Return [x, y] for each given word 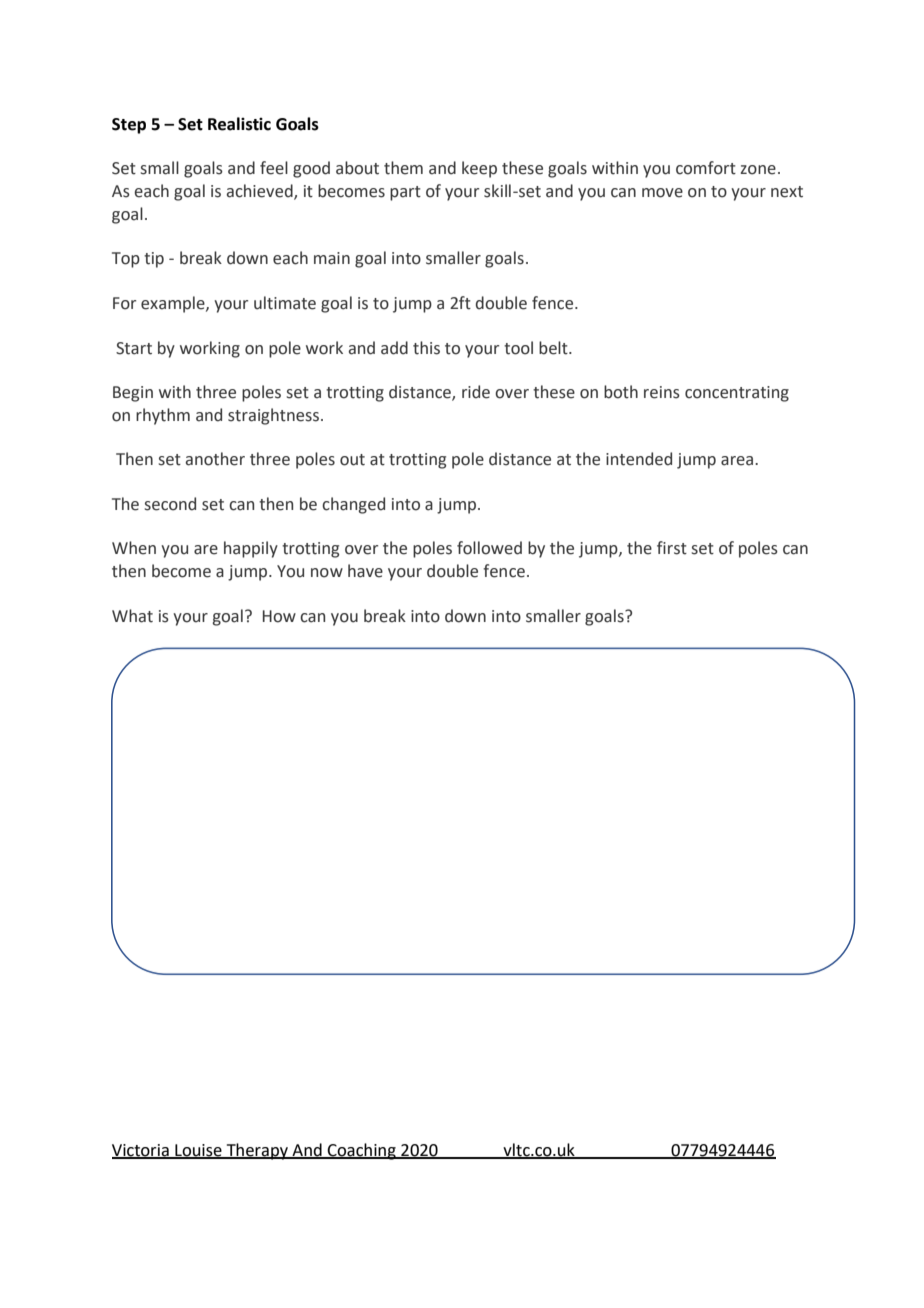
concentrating [737, 394]
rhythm [163, 416]
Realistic [239, 124]
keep [479, 169]
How [279, 616]
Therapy [257, 1151]
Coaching [362, 1151]
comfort [706, 168]
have [365, 571]
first [672, 548]
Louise [198, 1151]
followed [489, 548]
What [132, 616]
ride [476, 392]
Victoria [141, 1151]
